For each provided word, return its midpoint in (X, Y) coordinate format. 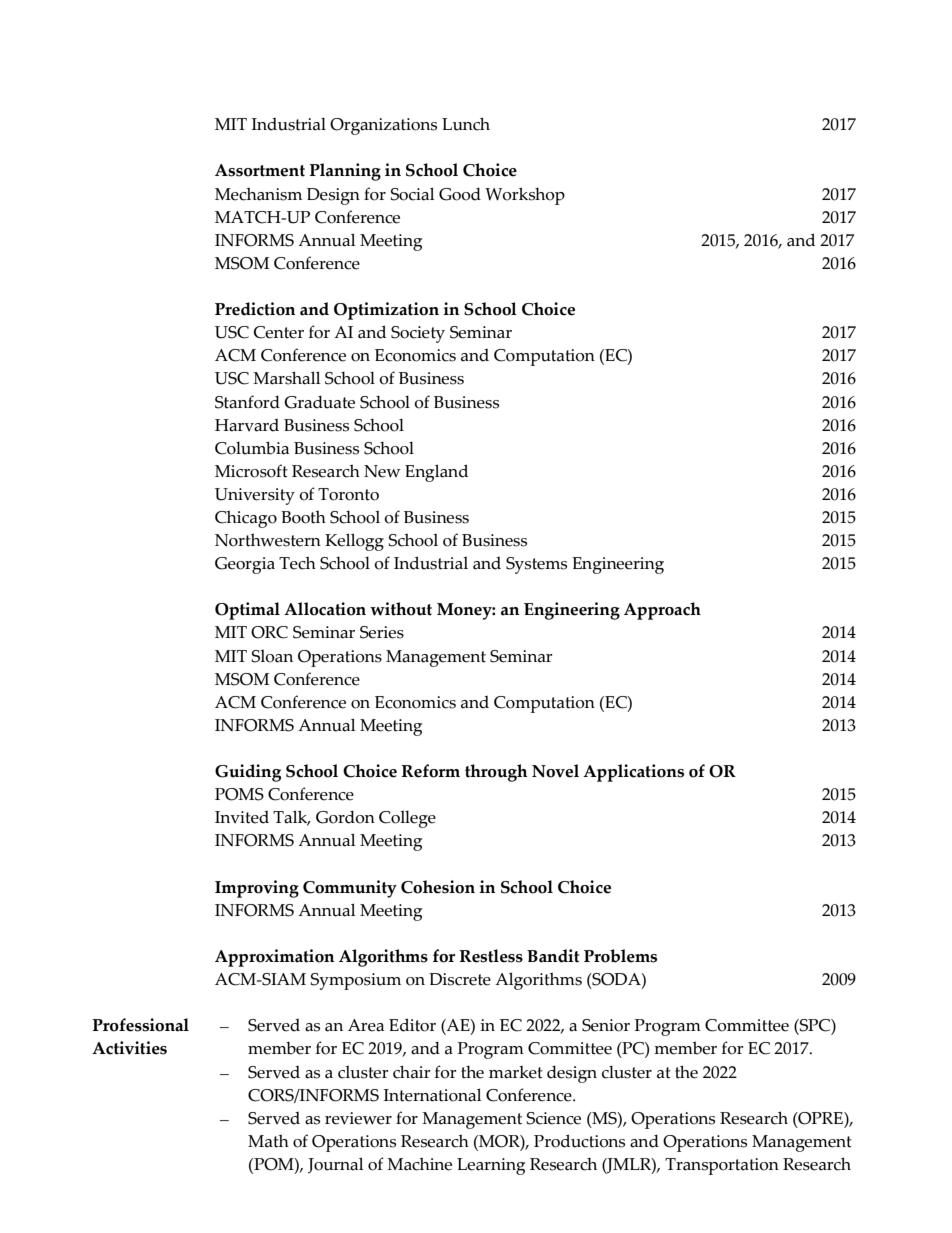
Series (382, 632)
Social (412, 194)
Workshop (525, 196)
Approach (662, 611)
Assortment (260, 170)
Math (268, 1141)
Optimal (247, 611)
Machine (419, 1164)
